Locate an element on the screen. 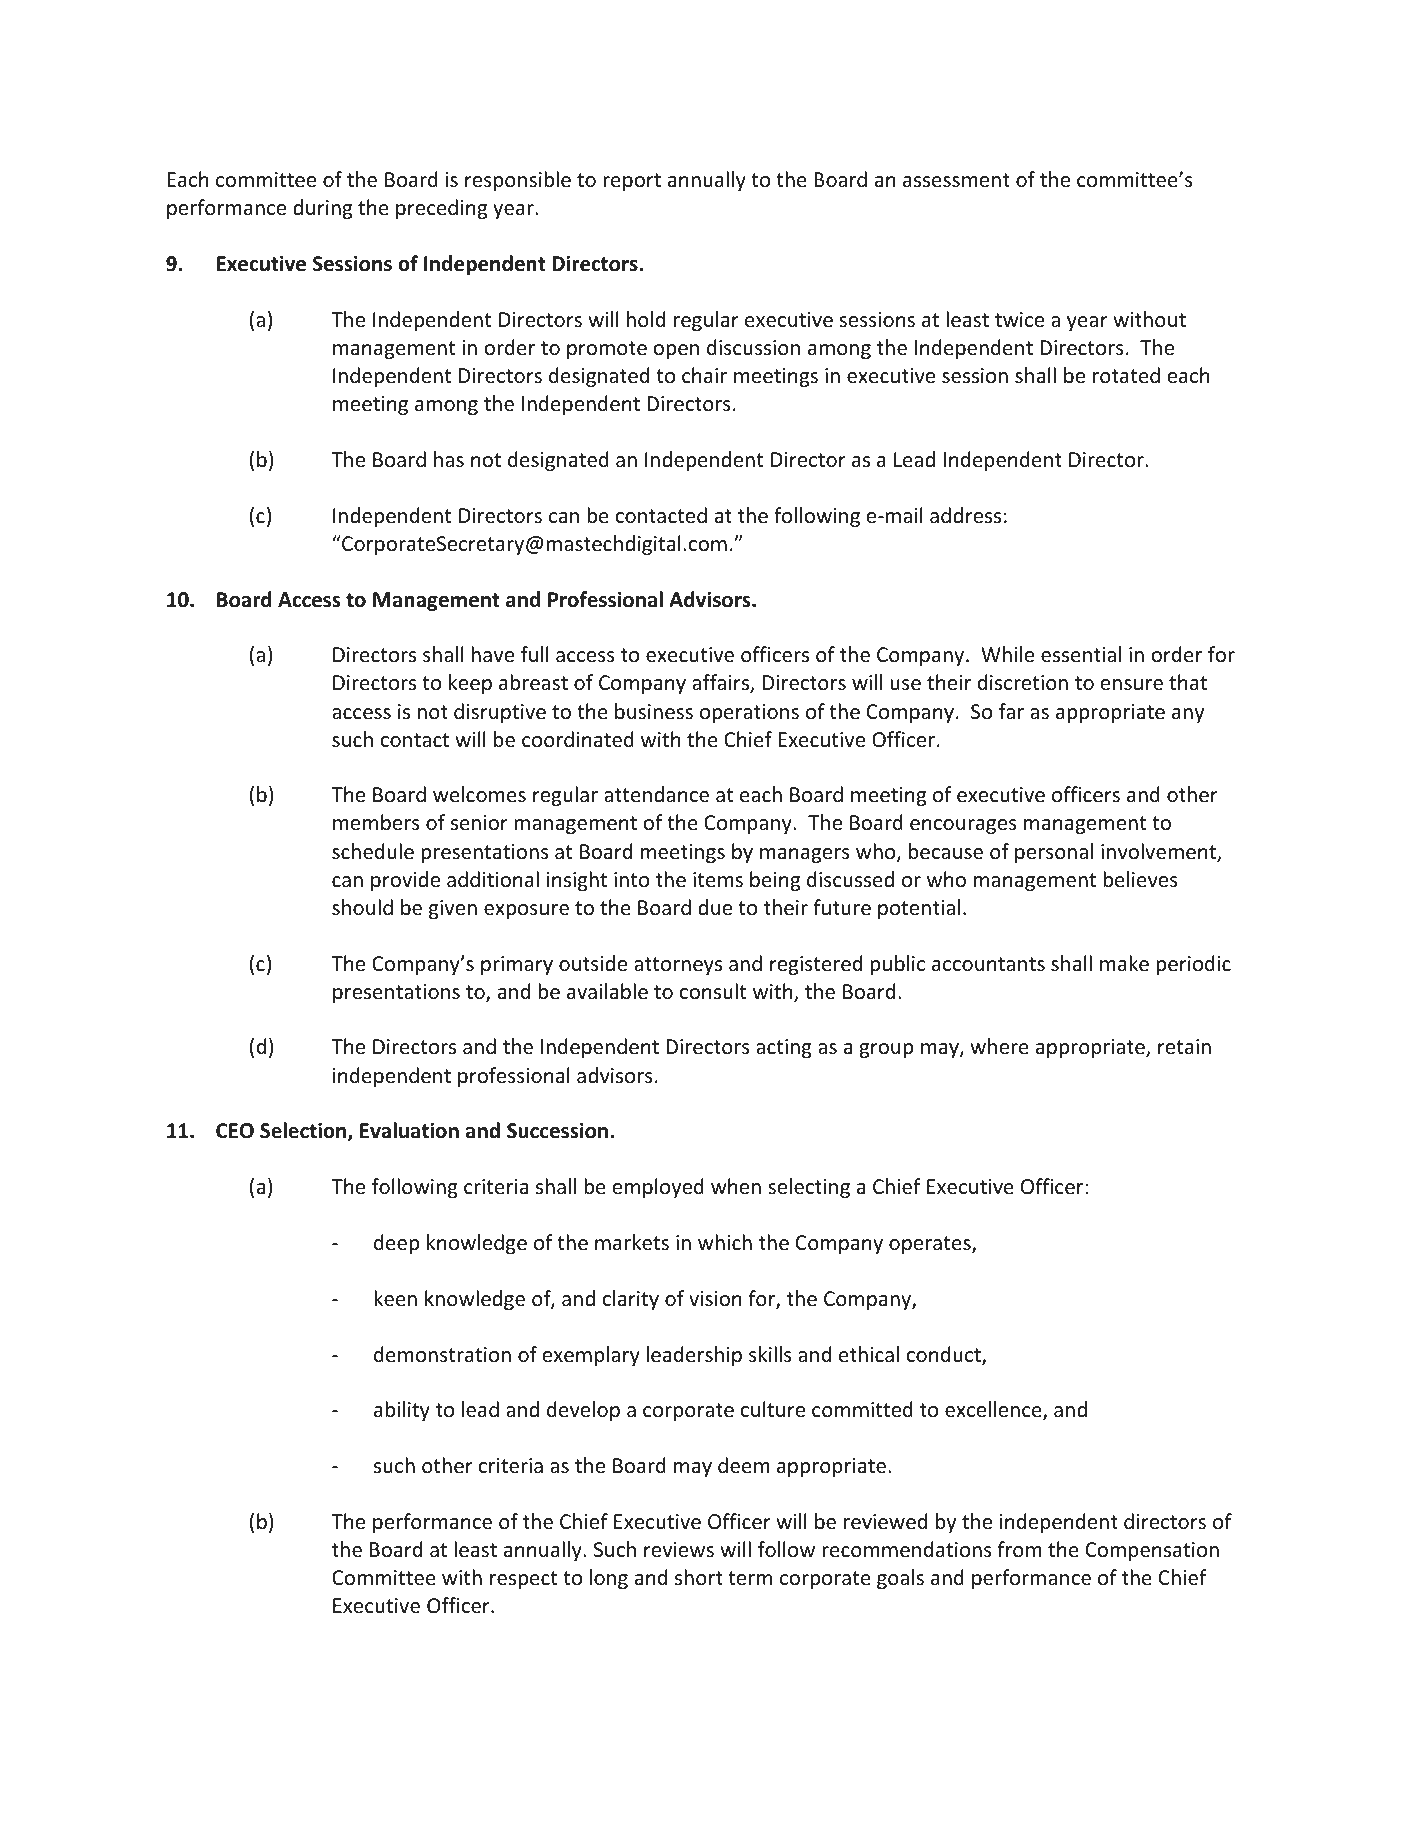 The height and width of the screenshot is (1824, 1409). assessment is located at coordinates (956, 180).
